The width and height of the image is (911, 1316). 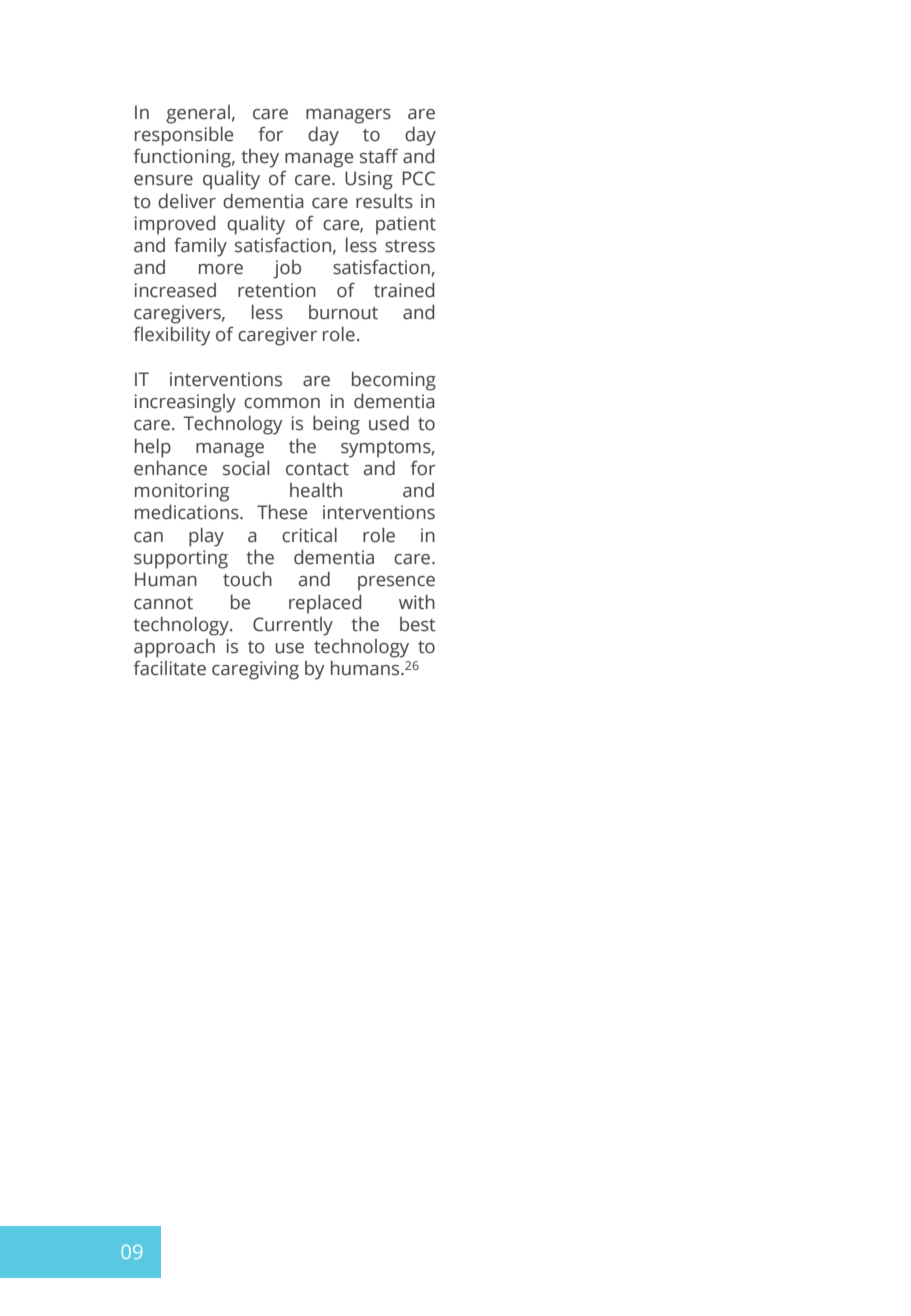 What do you see at coordinates (410, 246) in the image?
I see `stress` at bounding box center [410, 246].
